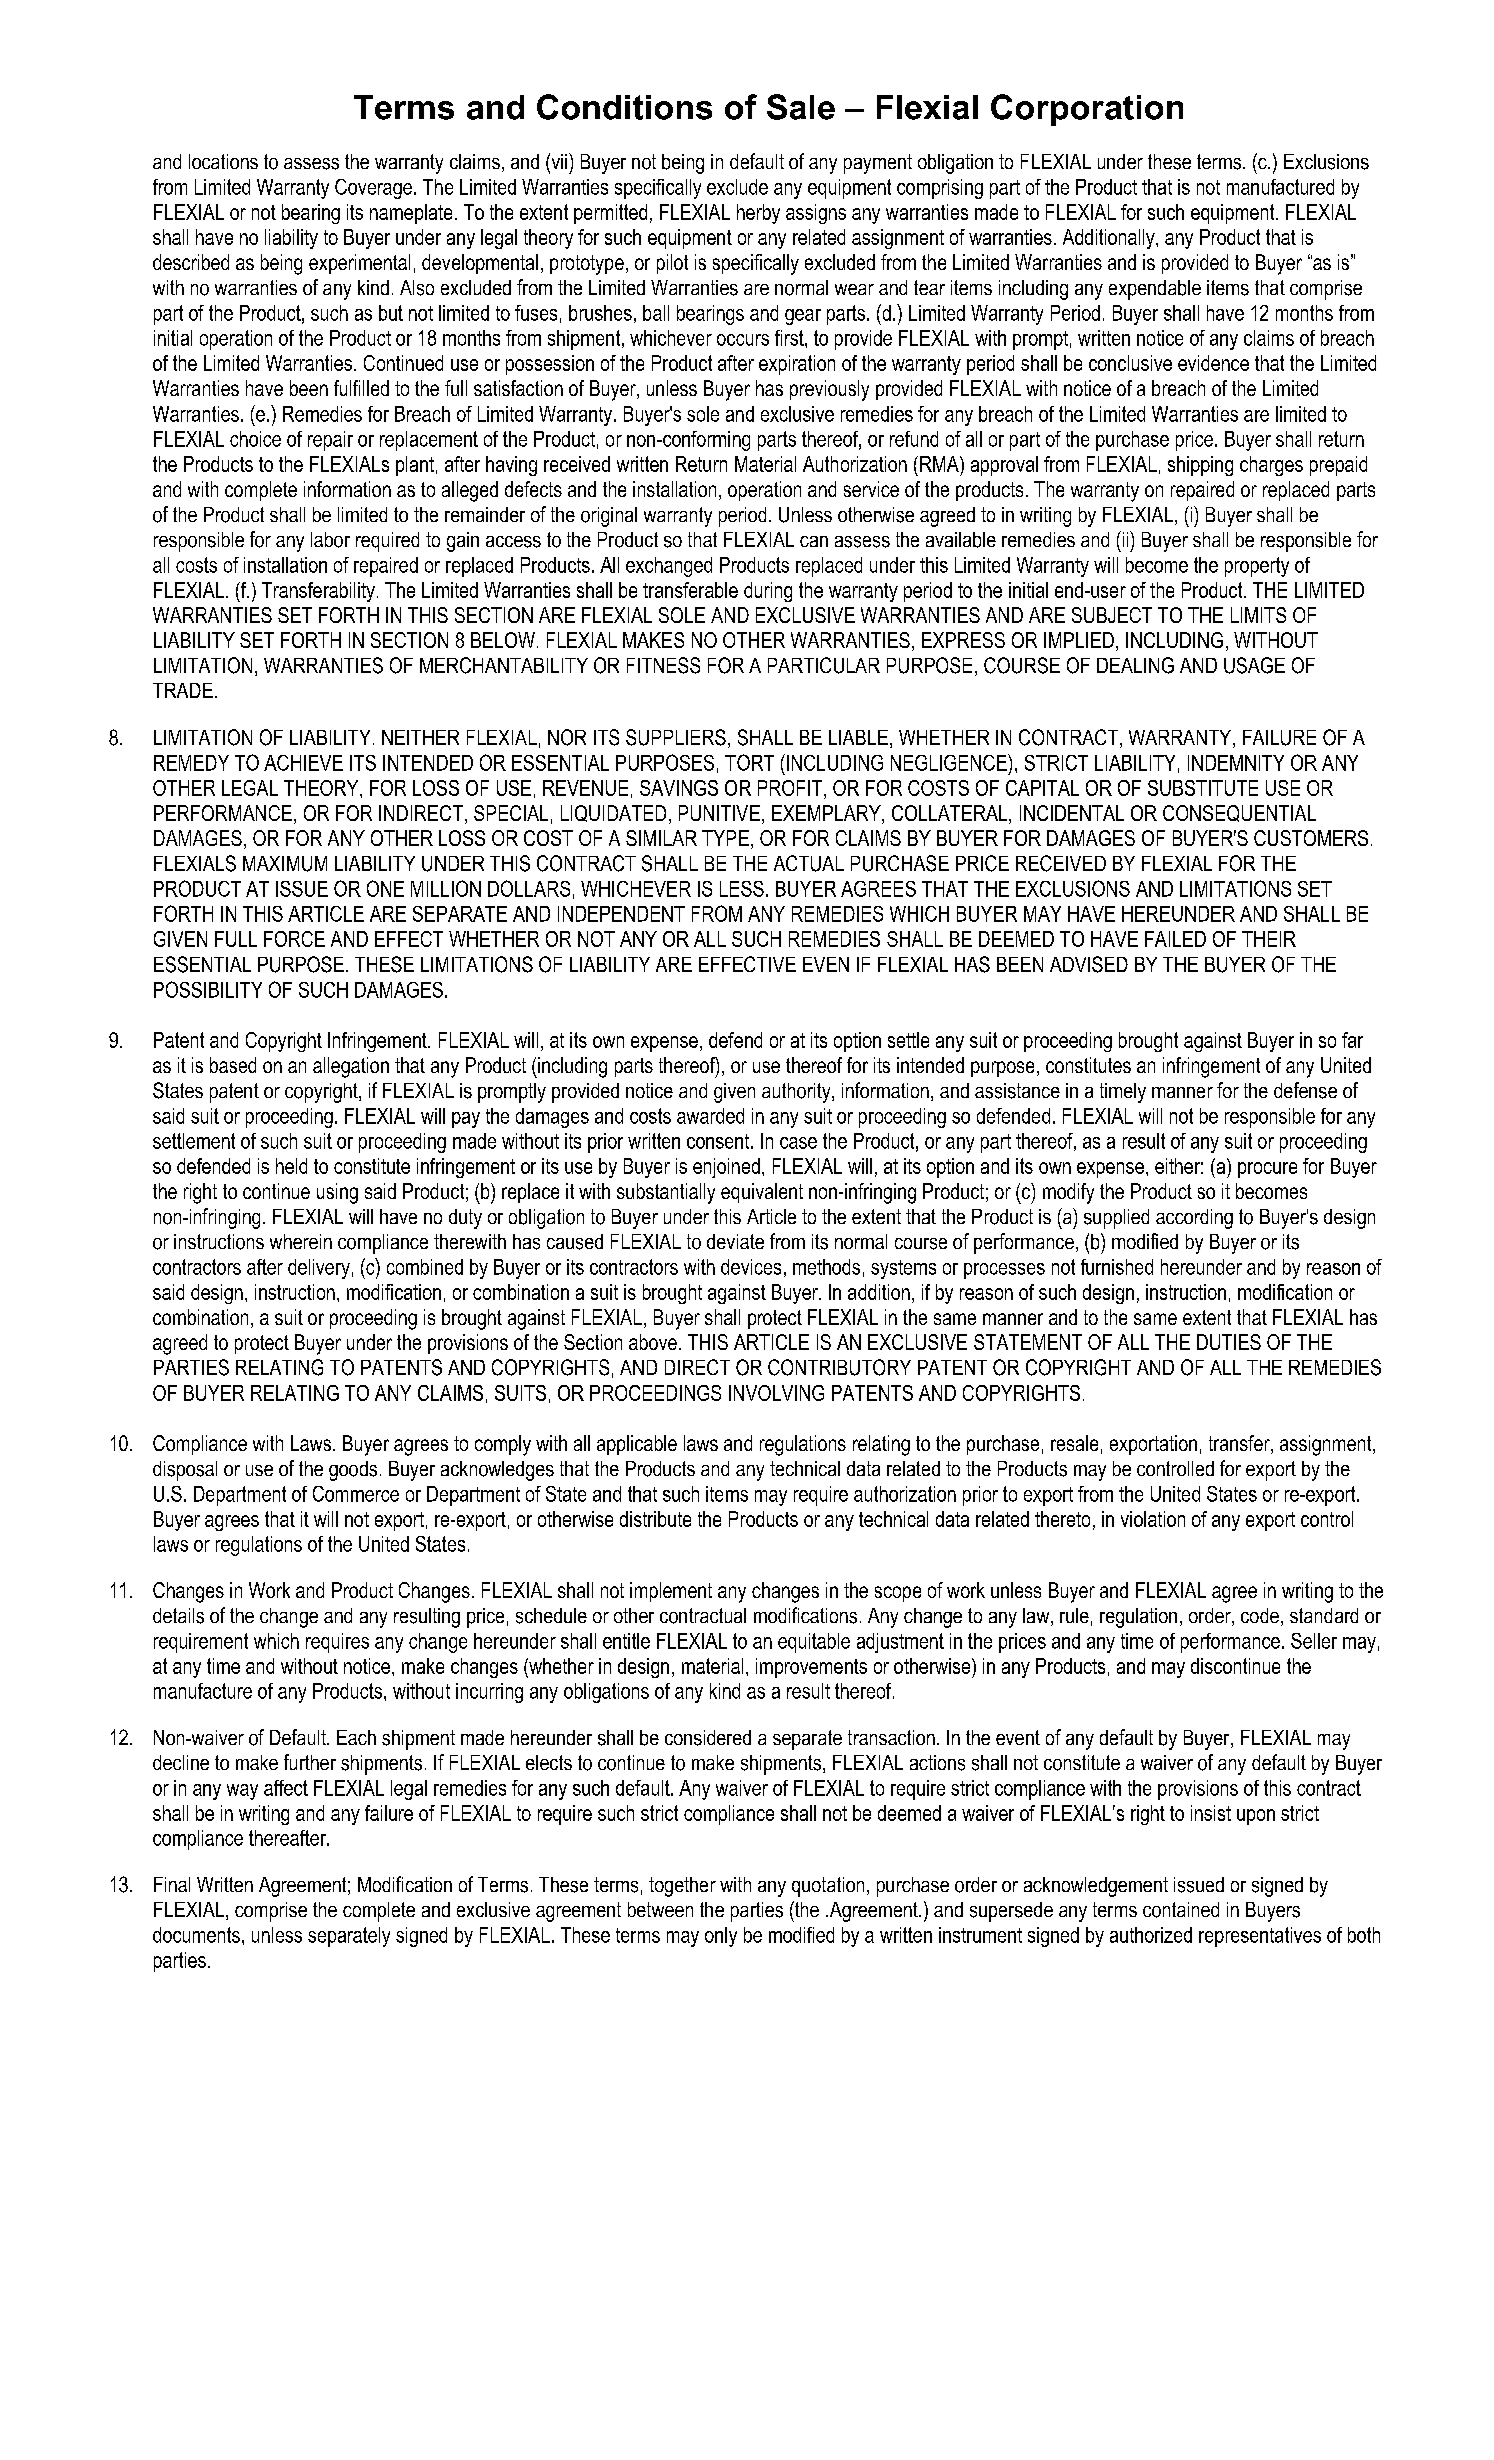  Describe the element at coordinates (749, 762) in the page. I see `TORT` at that location.
